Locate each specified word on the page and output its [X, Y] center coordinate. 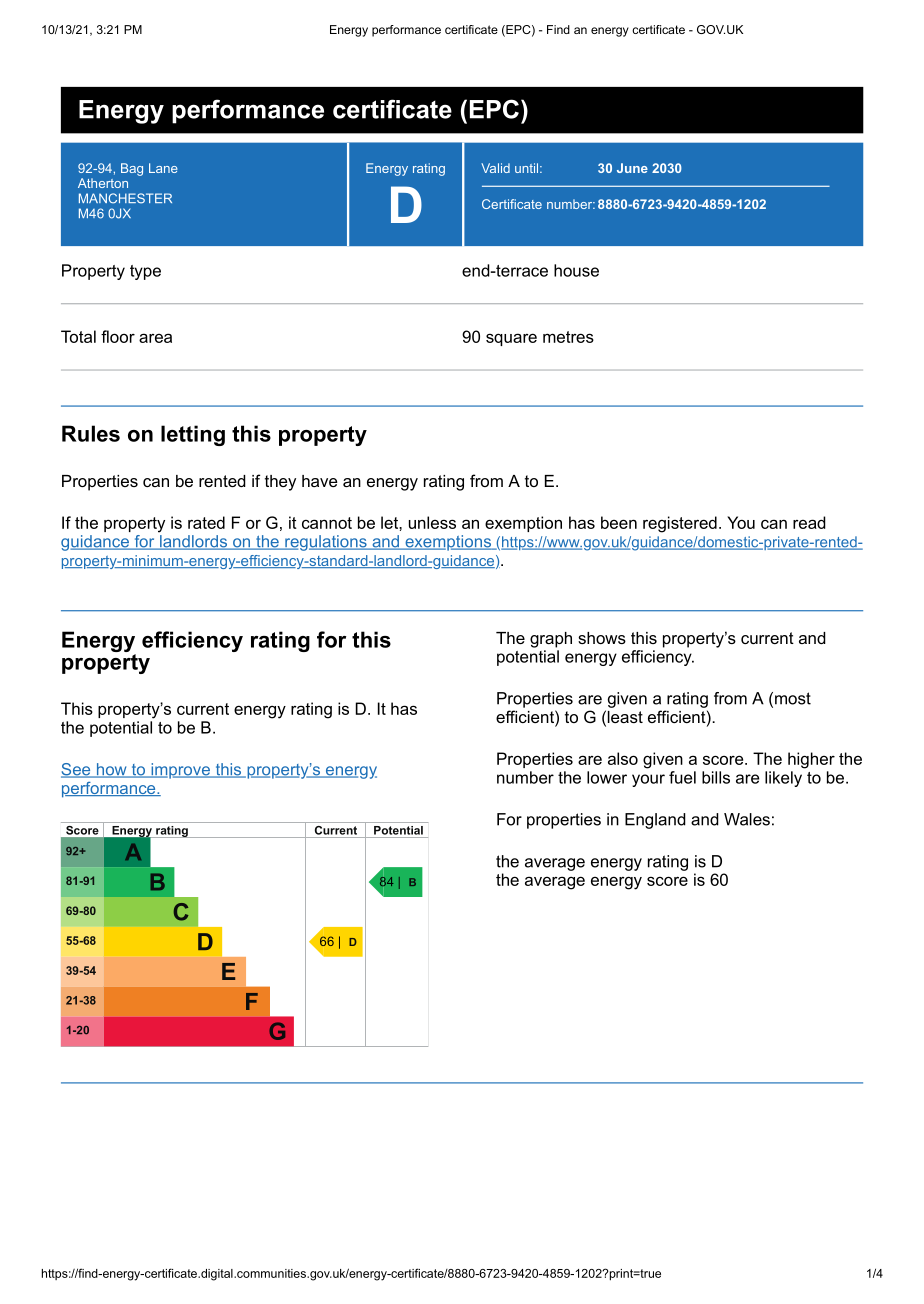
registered [680, 524]
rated [206, 522]
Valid [495, 168]
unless [432, 522]
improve [180, 771]
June [632, 168]
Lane [163, 168]
